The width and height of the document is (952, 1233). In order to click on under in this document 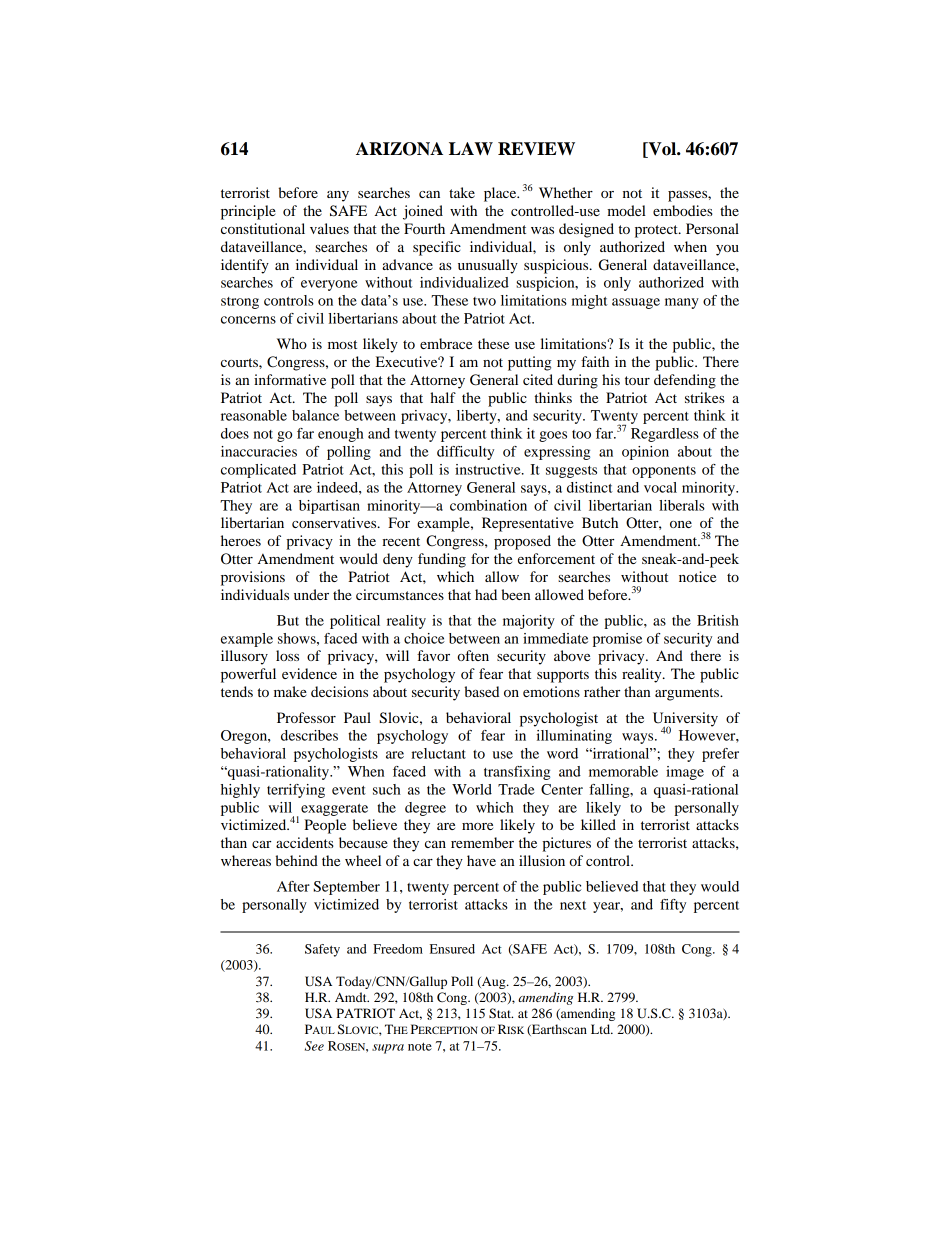, I will do `click(311, 594)`.
